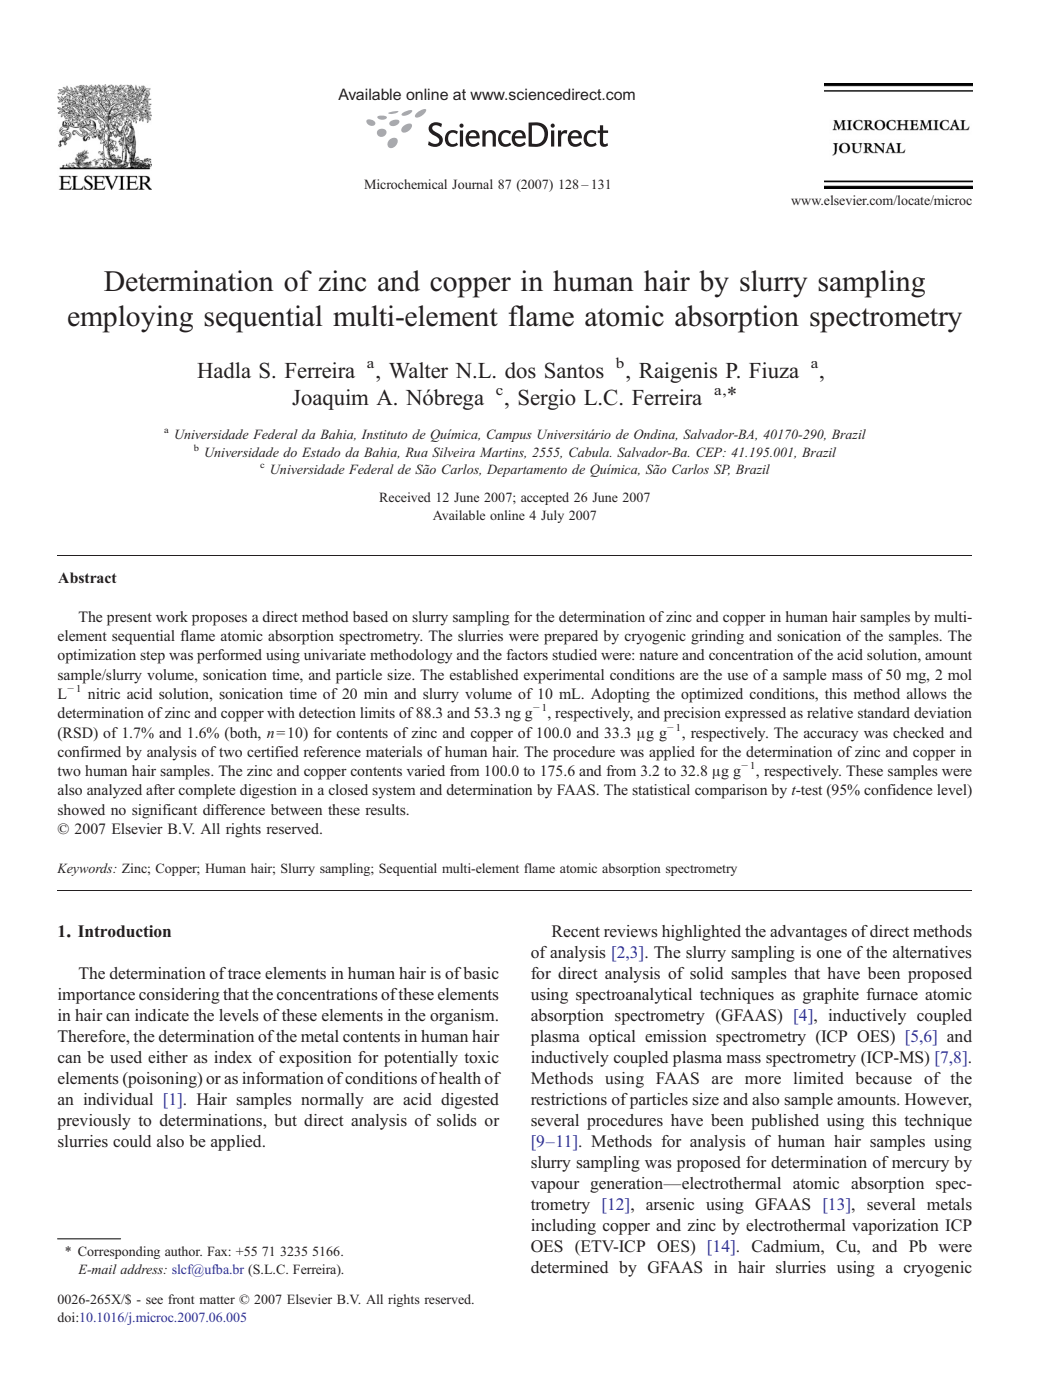 The width and height of the screenshot is (1047, 1396). I want to click on Introduction, so click(124, 931).
